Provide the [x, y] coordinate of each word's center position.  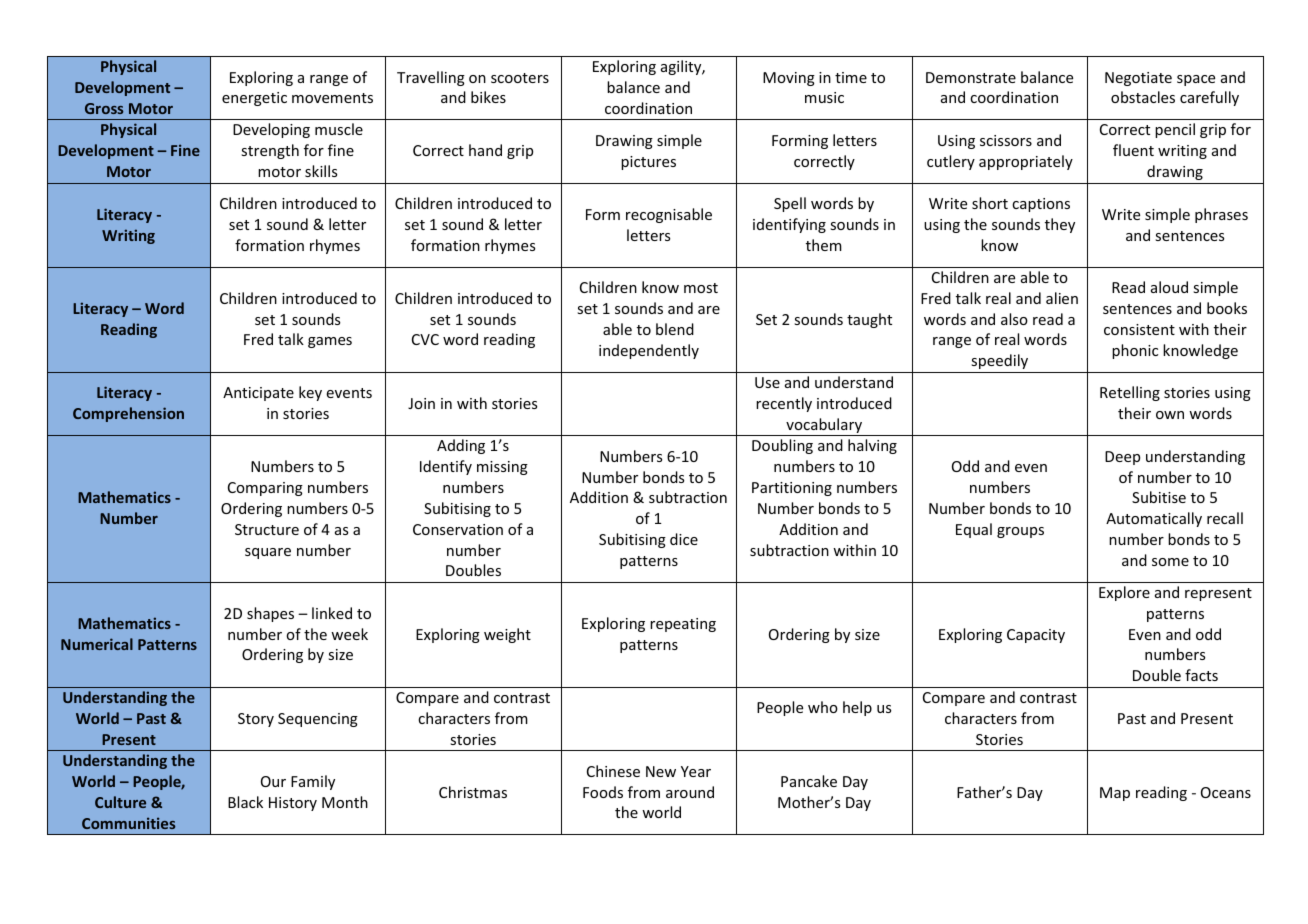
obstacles [1143, 97]
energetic [254, 99]
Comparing [265, 489]
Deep [1122, 458]
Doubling [782, 446]
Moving [789, 79]
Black [245, 802]
